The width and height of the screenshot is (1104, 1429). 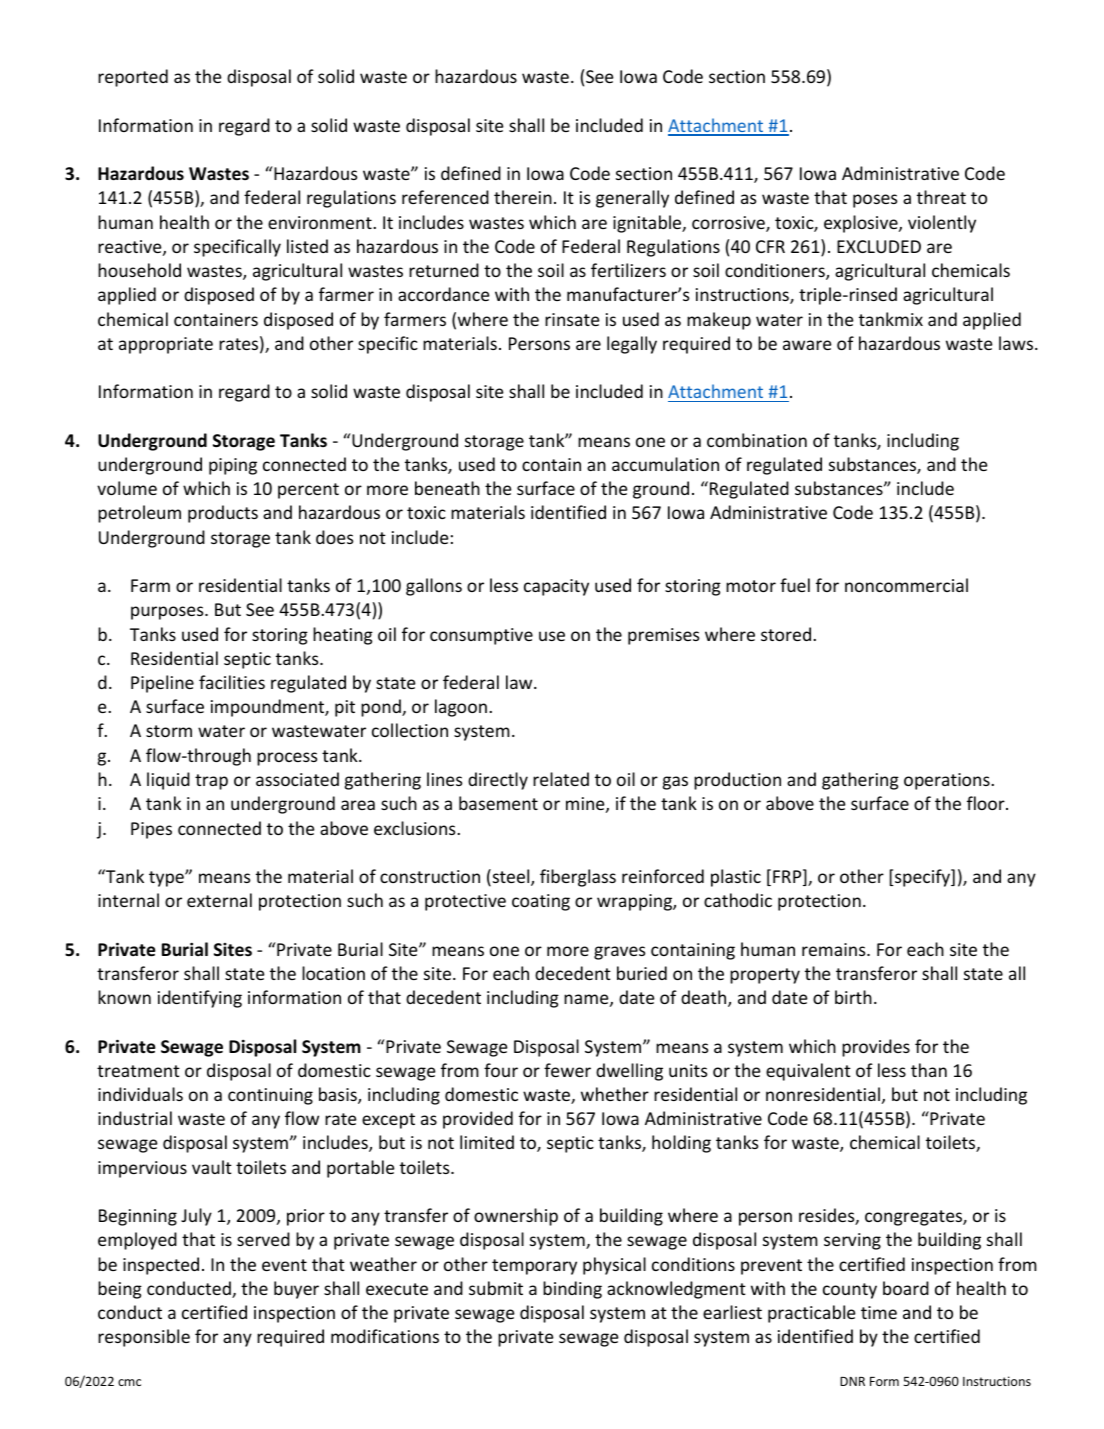 What do you see at coordinates (556, 587) in the screenshot?
I see `capacity` at bounding box center [556, 587].
